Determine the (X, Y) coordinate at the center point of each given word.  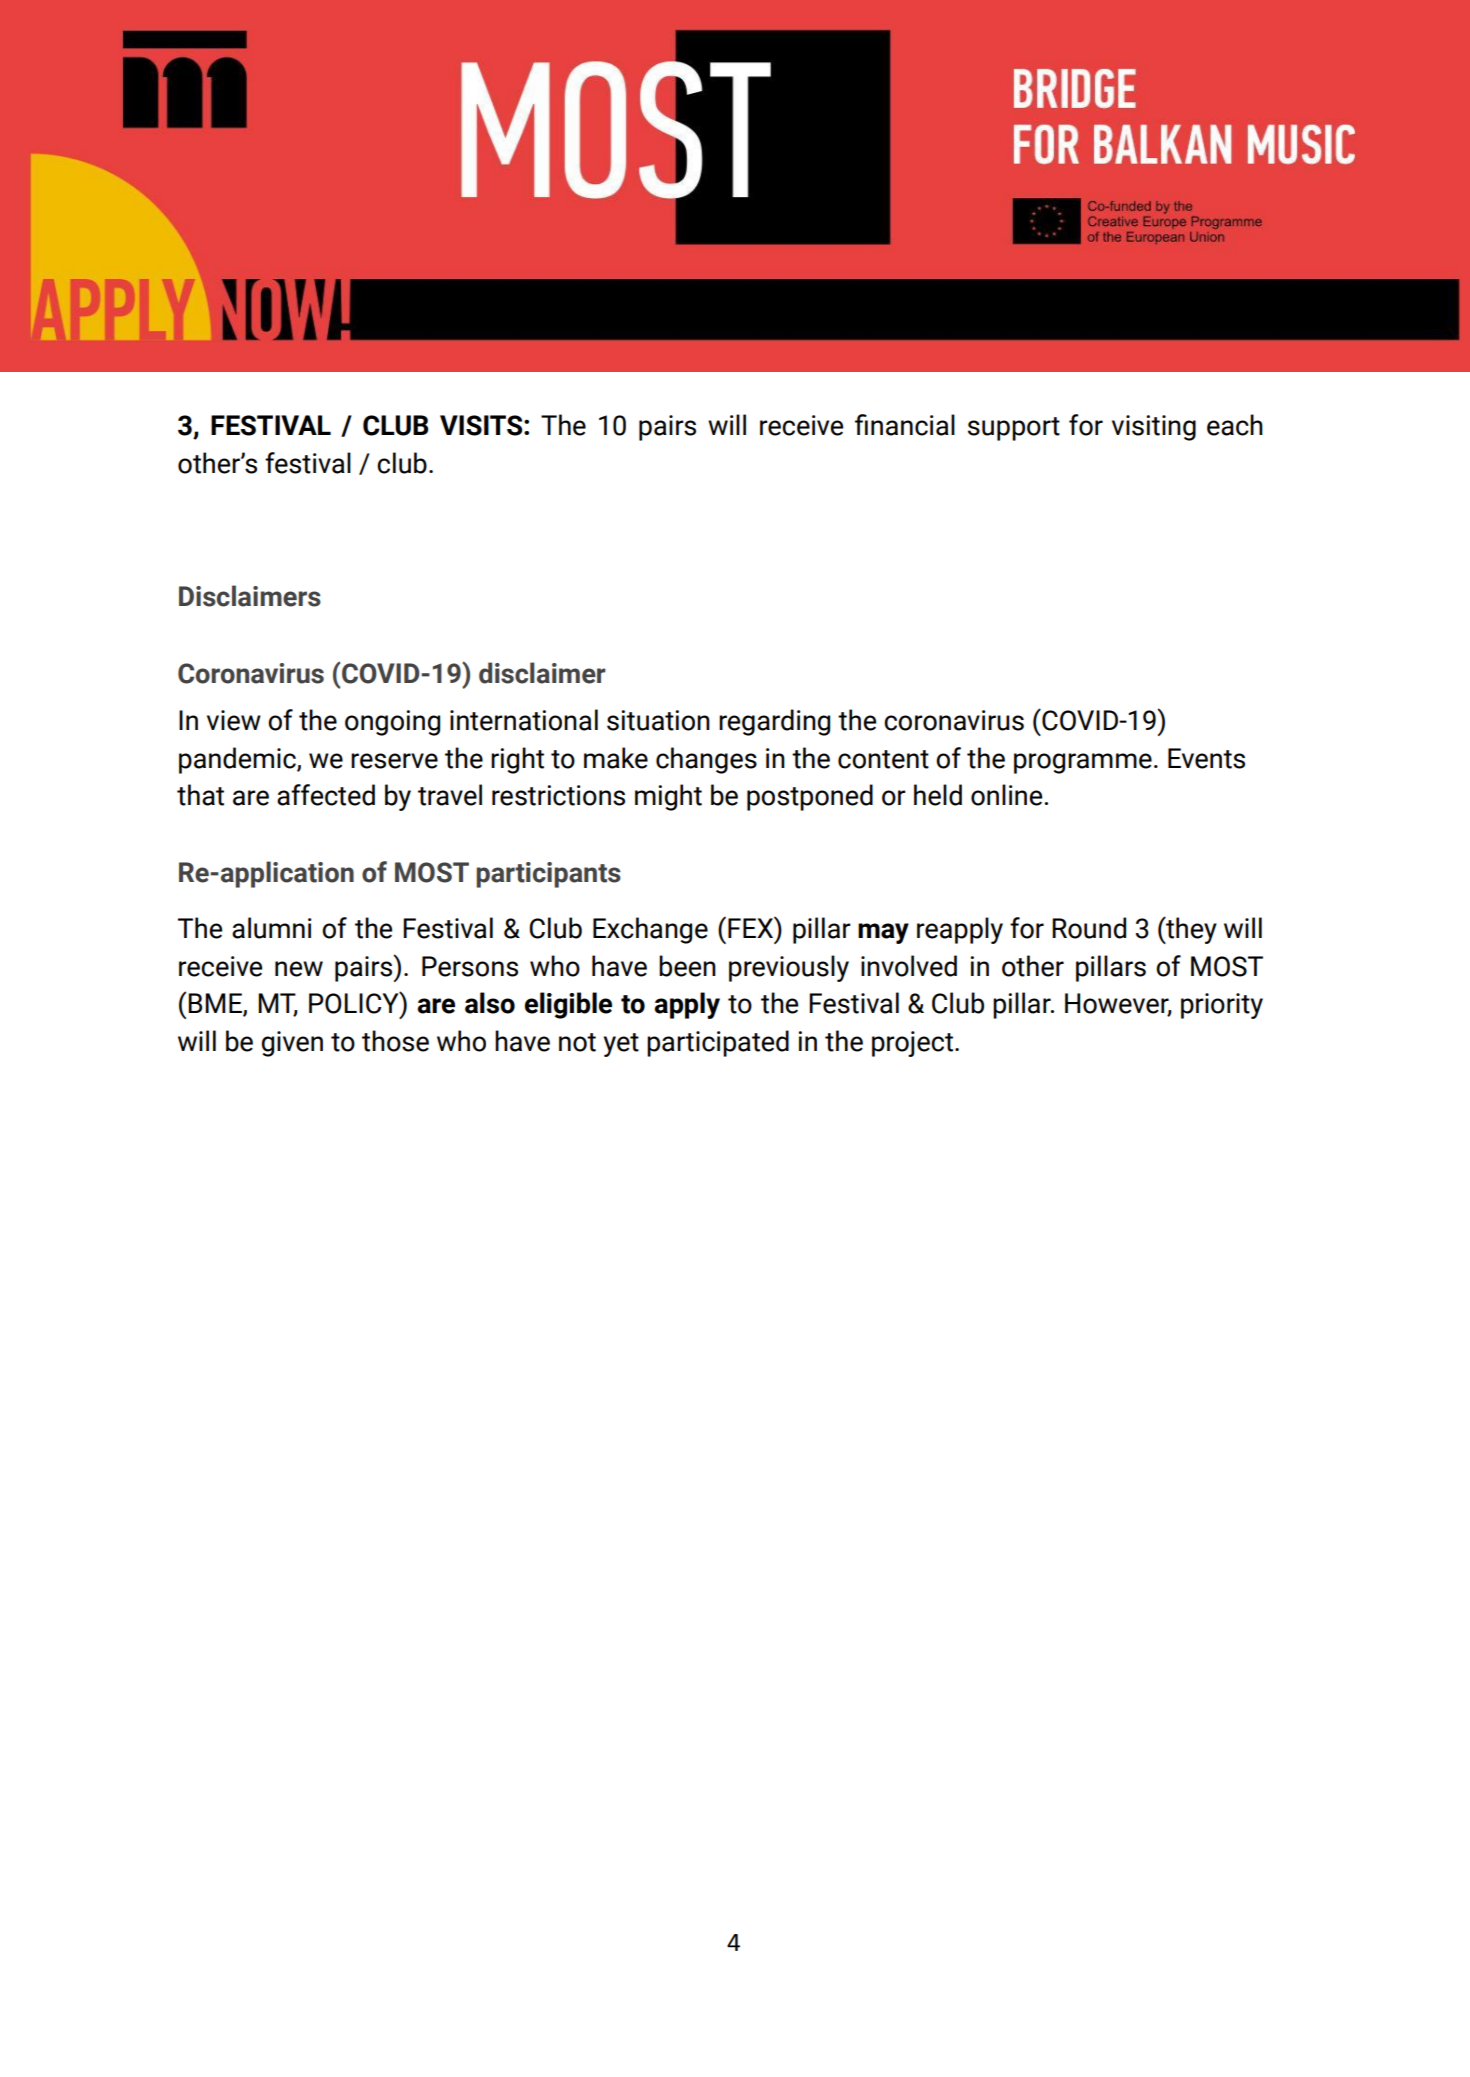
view (234, 720)
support (1014, 429)
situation (658, 720)
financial (905, 425)
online (1006, 795)
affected (326, 795)
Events (1206, 758)
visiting (1154, 428)
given (292, 1044)
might (668, 797)
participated (718, 1043)
